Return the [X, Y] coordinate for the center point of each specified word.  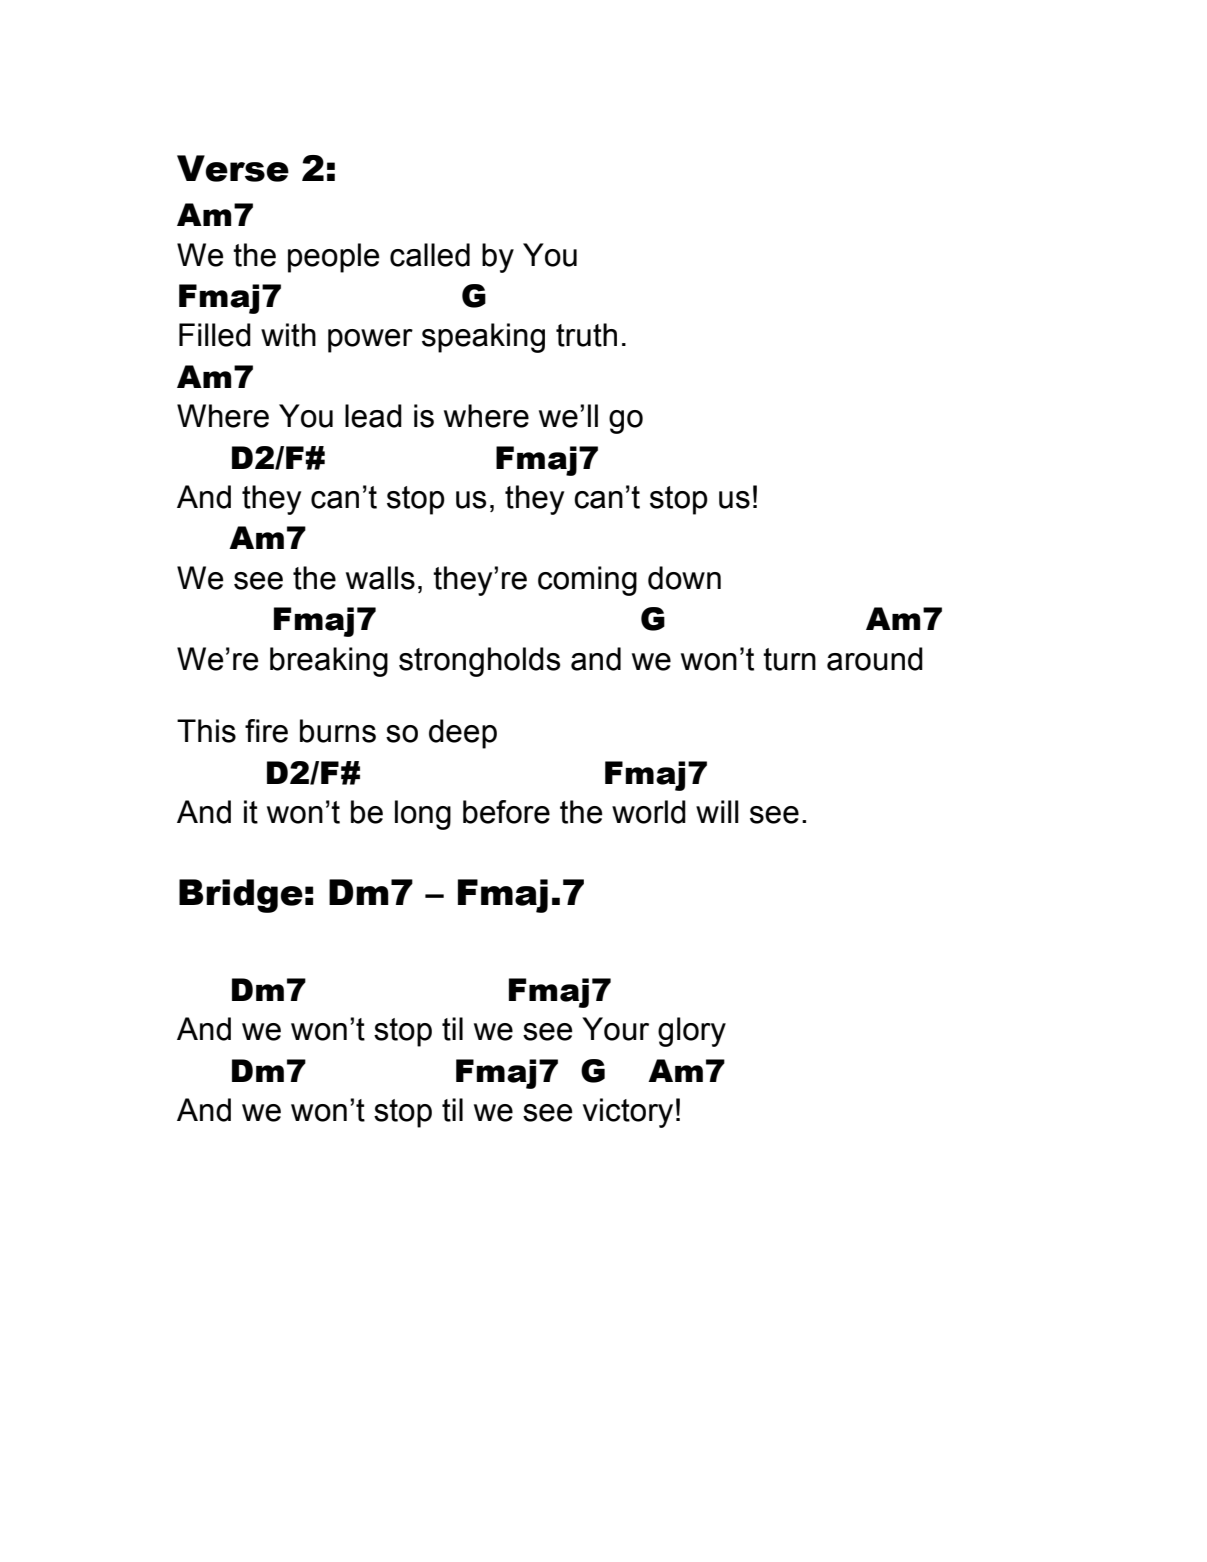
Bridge [241, 896]
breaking [329, 662]
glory [692, 1032]
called [430, 255]
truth [586, 335]
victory [628, 1113]
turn [789, 659]
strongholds [479, 662]
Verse [233, 168]
